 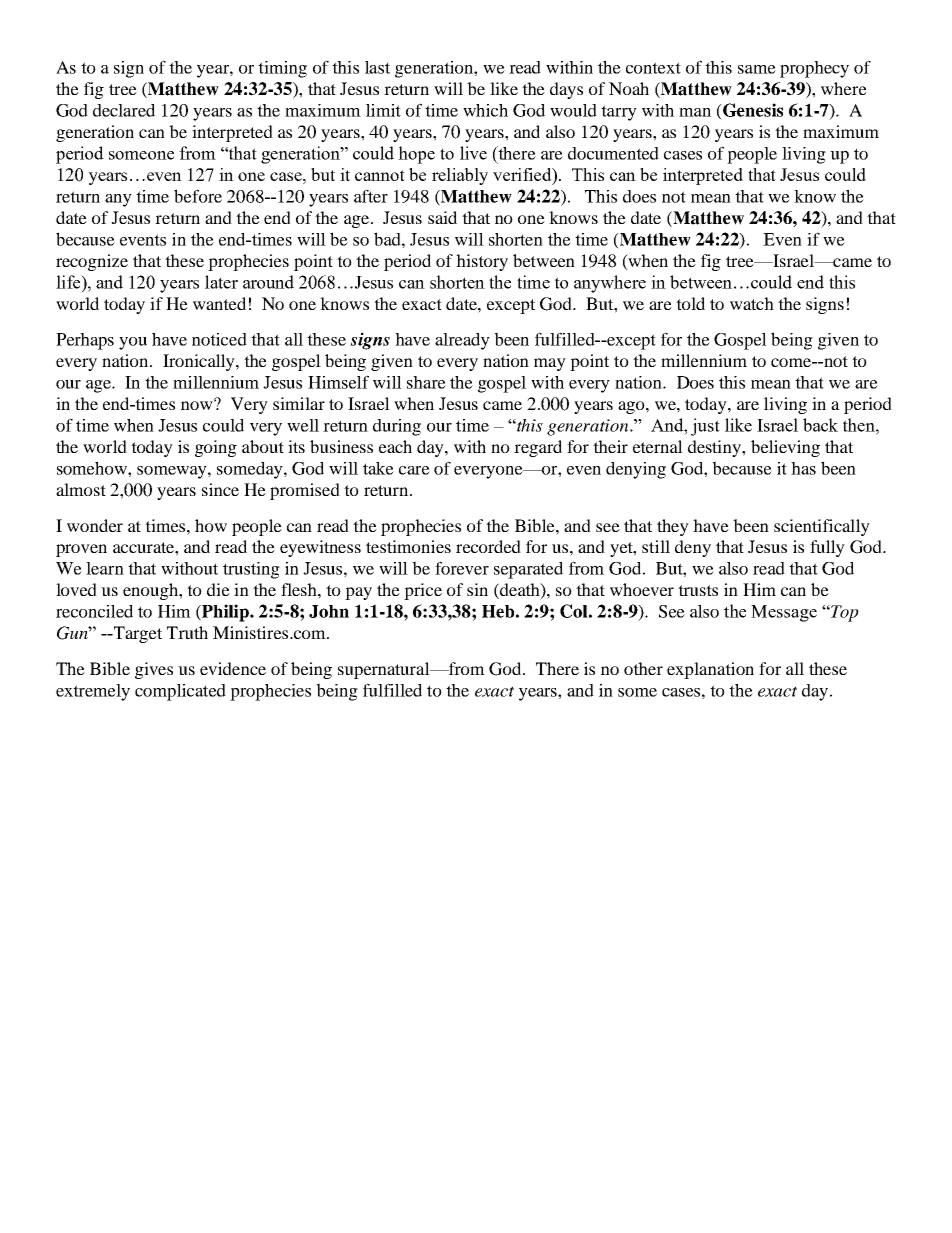 I want to click on gives, so click(x=154, y=670).
